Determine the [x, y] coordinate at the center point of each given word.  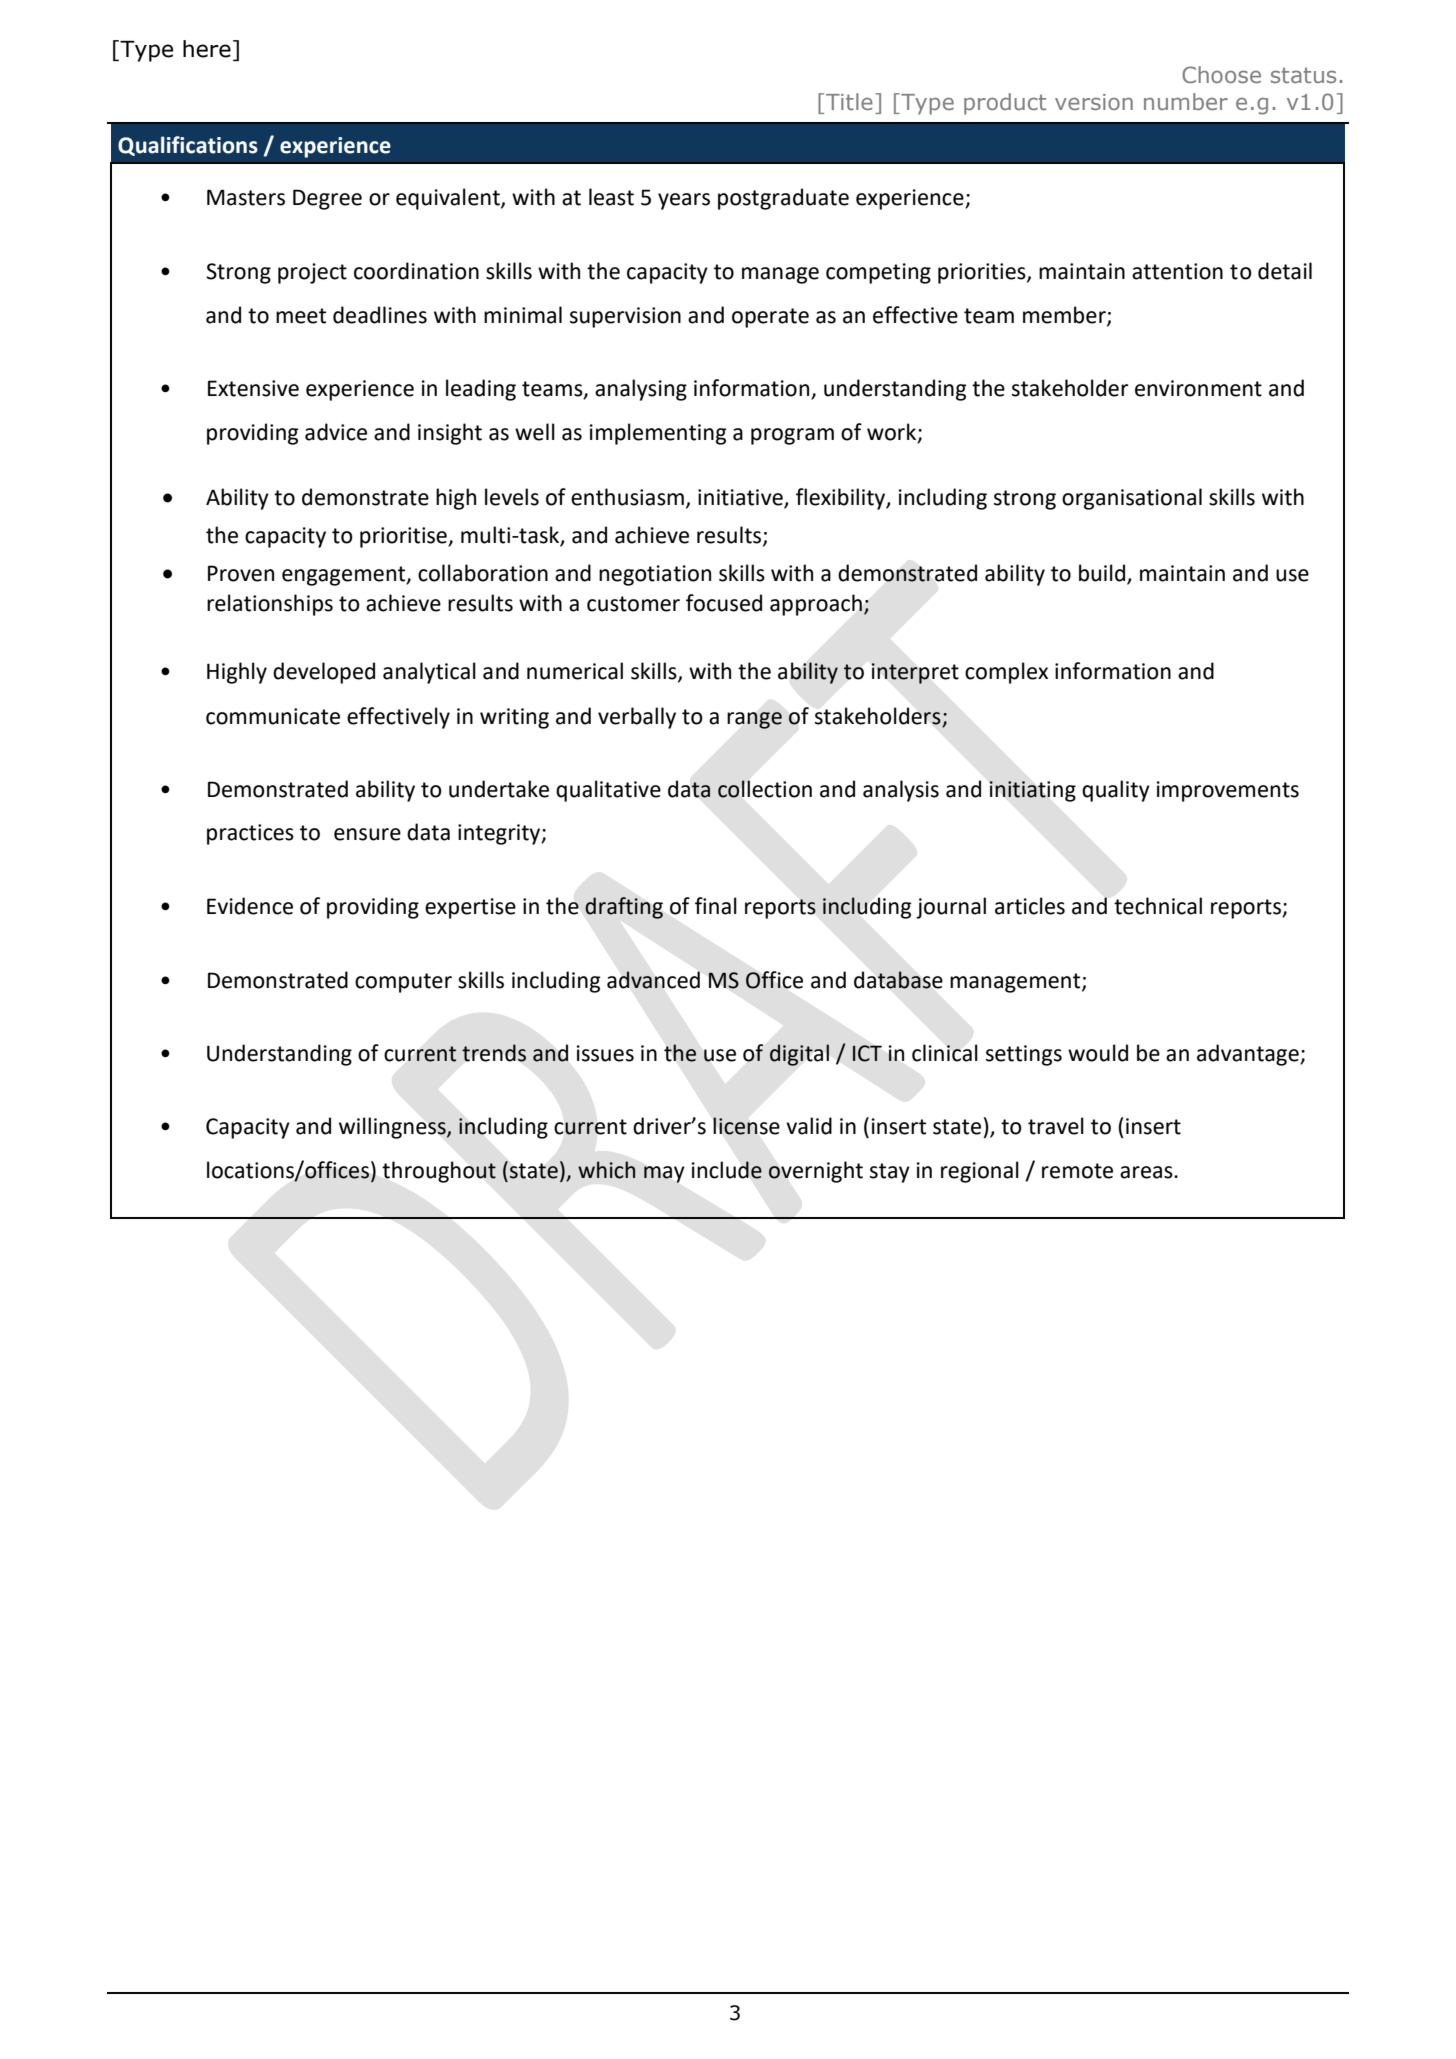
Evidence [250, 906]
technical [1158, 906]
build [1103, 574]
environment [1198, 388]
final [716, 906]
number [1186, 101]
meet [301, 316]
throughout [439, 1172]
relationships [270, 605]
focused [724, 603]
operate [770, 318]
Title [849, 101]
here [207, 49]
